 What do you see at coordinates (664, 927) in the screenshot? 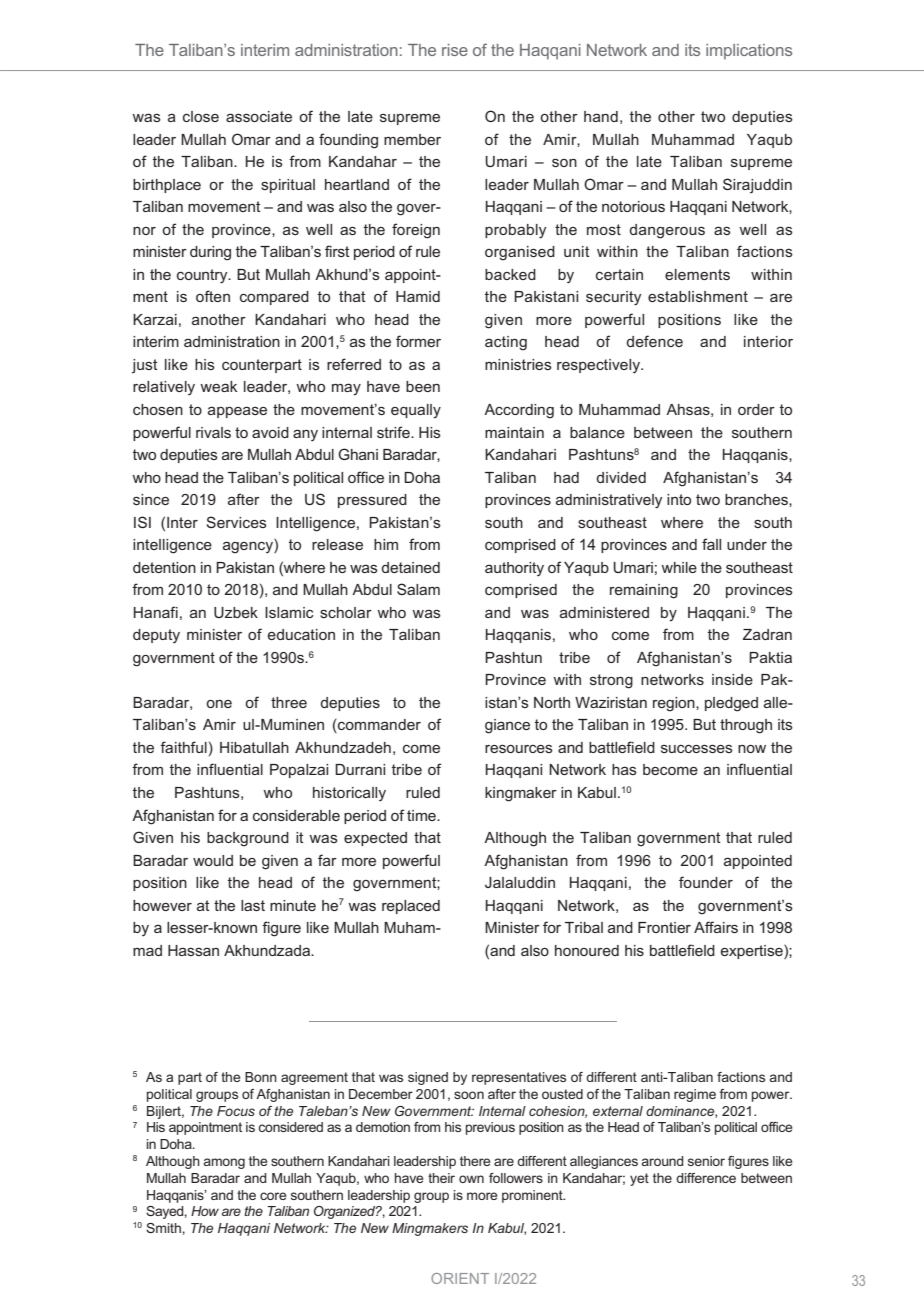
I see `Frontier` at bounding box center [664, 927].
